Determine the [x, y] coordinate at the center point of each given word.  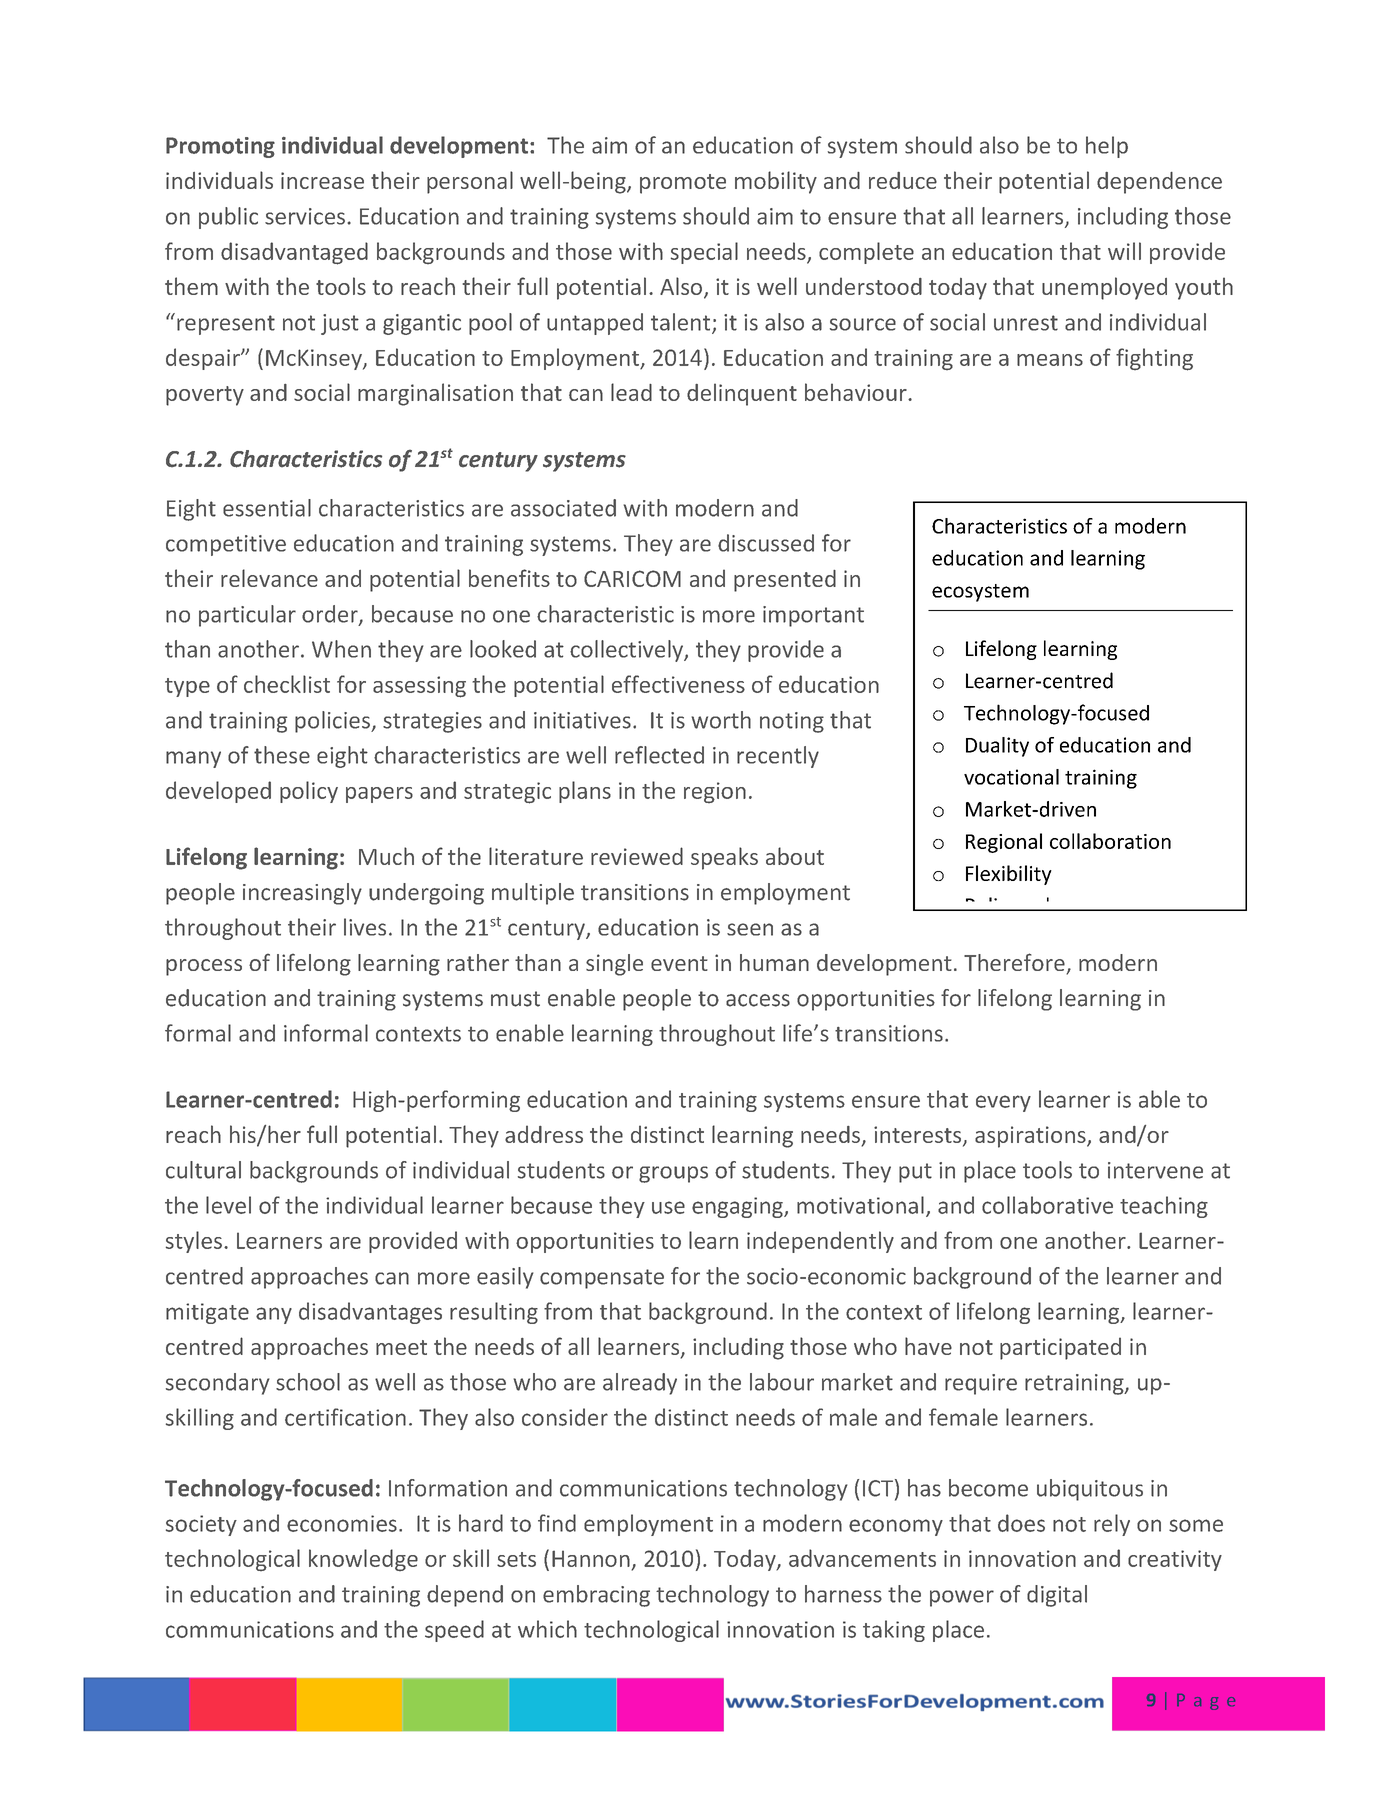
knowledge [363, 1560]
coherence [1072, 904]
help [1107, 147]
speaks [724, 858]
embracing [596, 1596]
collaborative [1047, 1205]
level [228, 1205]
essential [267, 508]
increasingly [302, 894]
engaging [738, 1207]
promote [683, 184]
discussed [766, 543]
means [1050, 360]
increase [322, 180]
